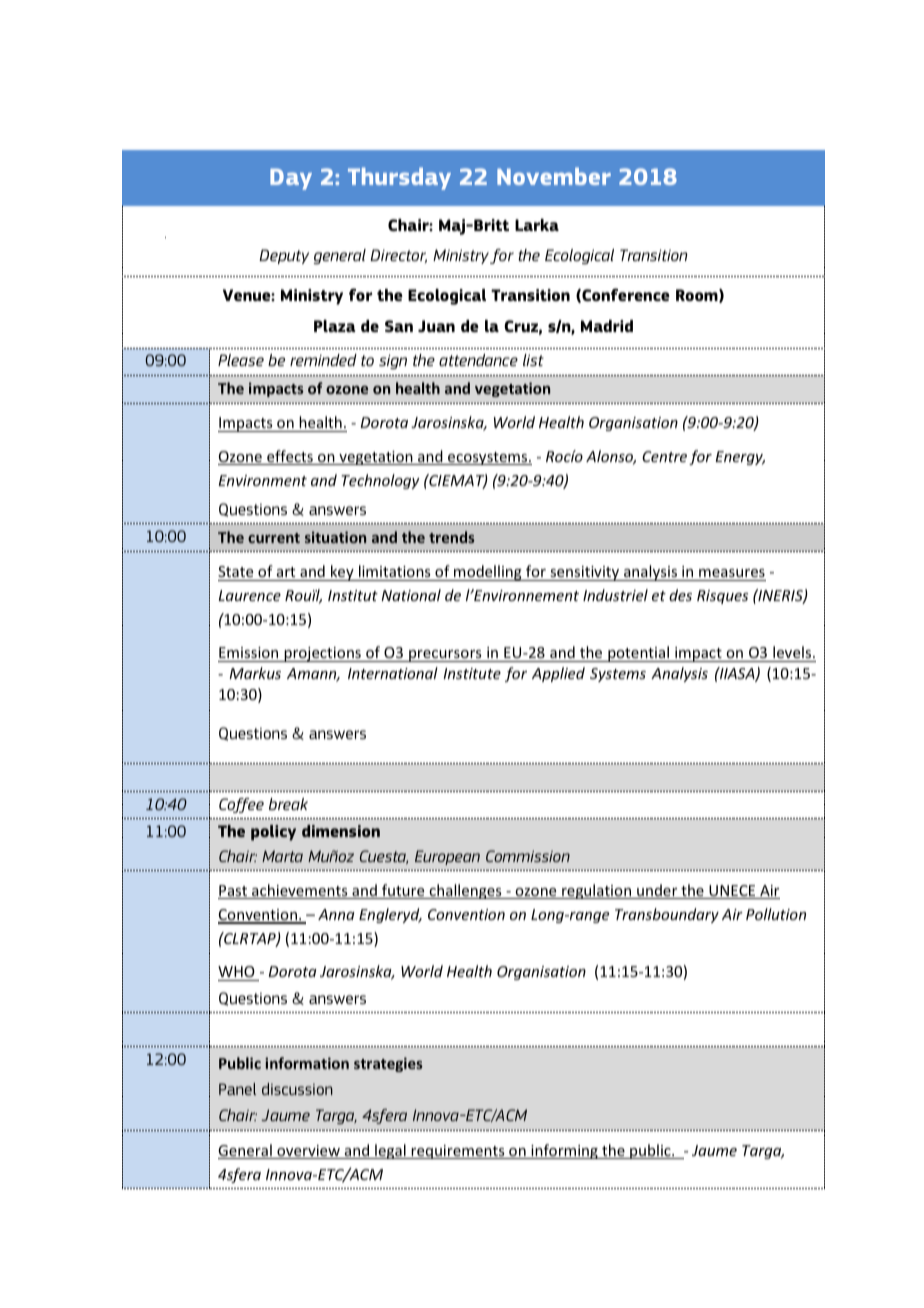 Image resolution: width=924 pixels, height=1308 pixels. What do you see at coordinates (458, 1152) in the screenshot?
I see `requirements` at bounding box center [458, 1152].
